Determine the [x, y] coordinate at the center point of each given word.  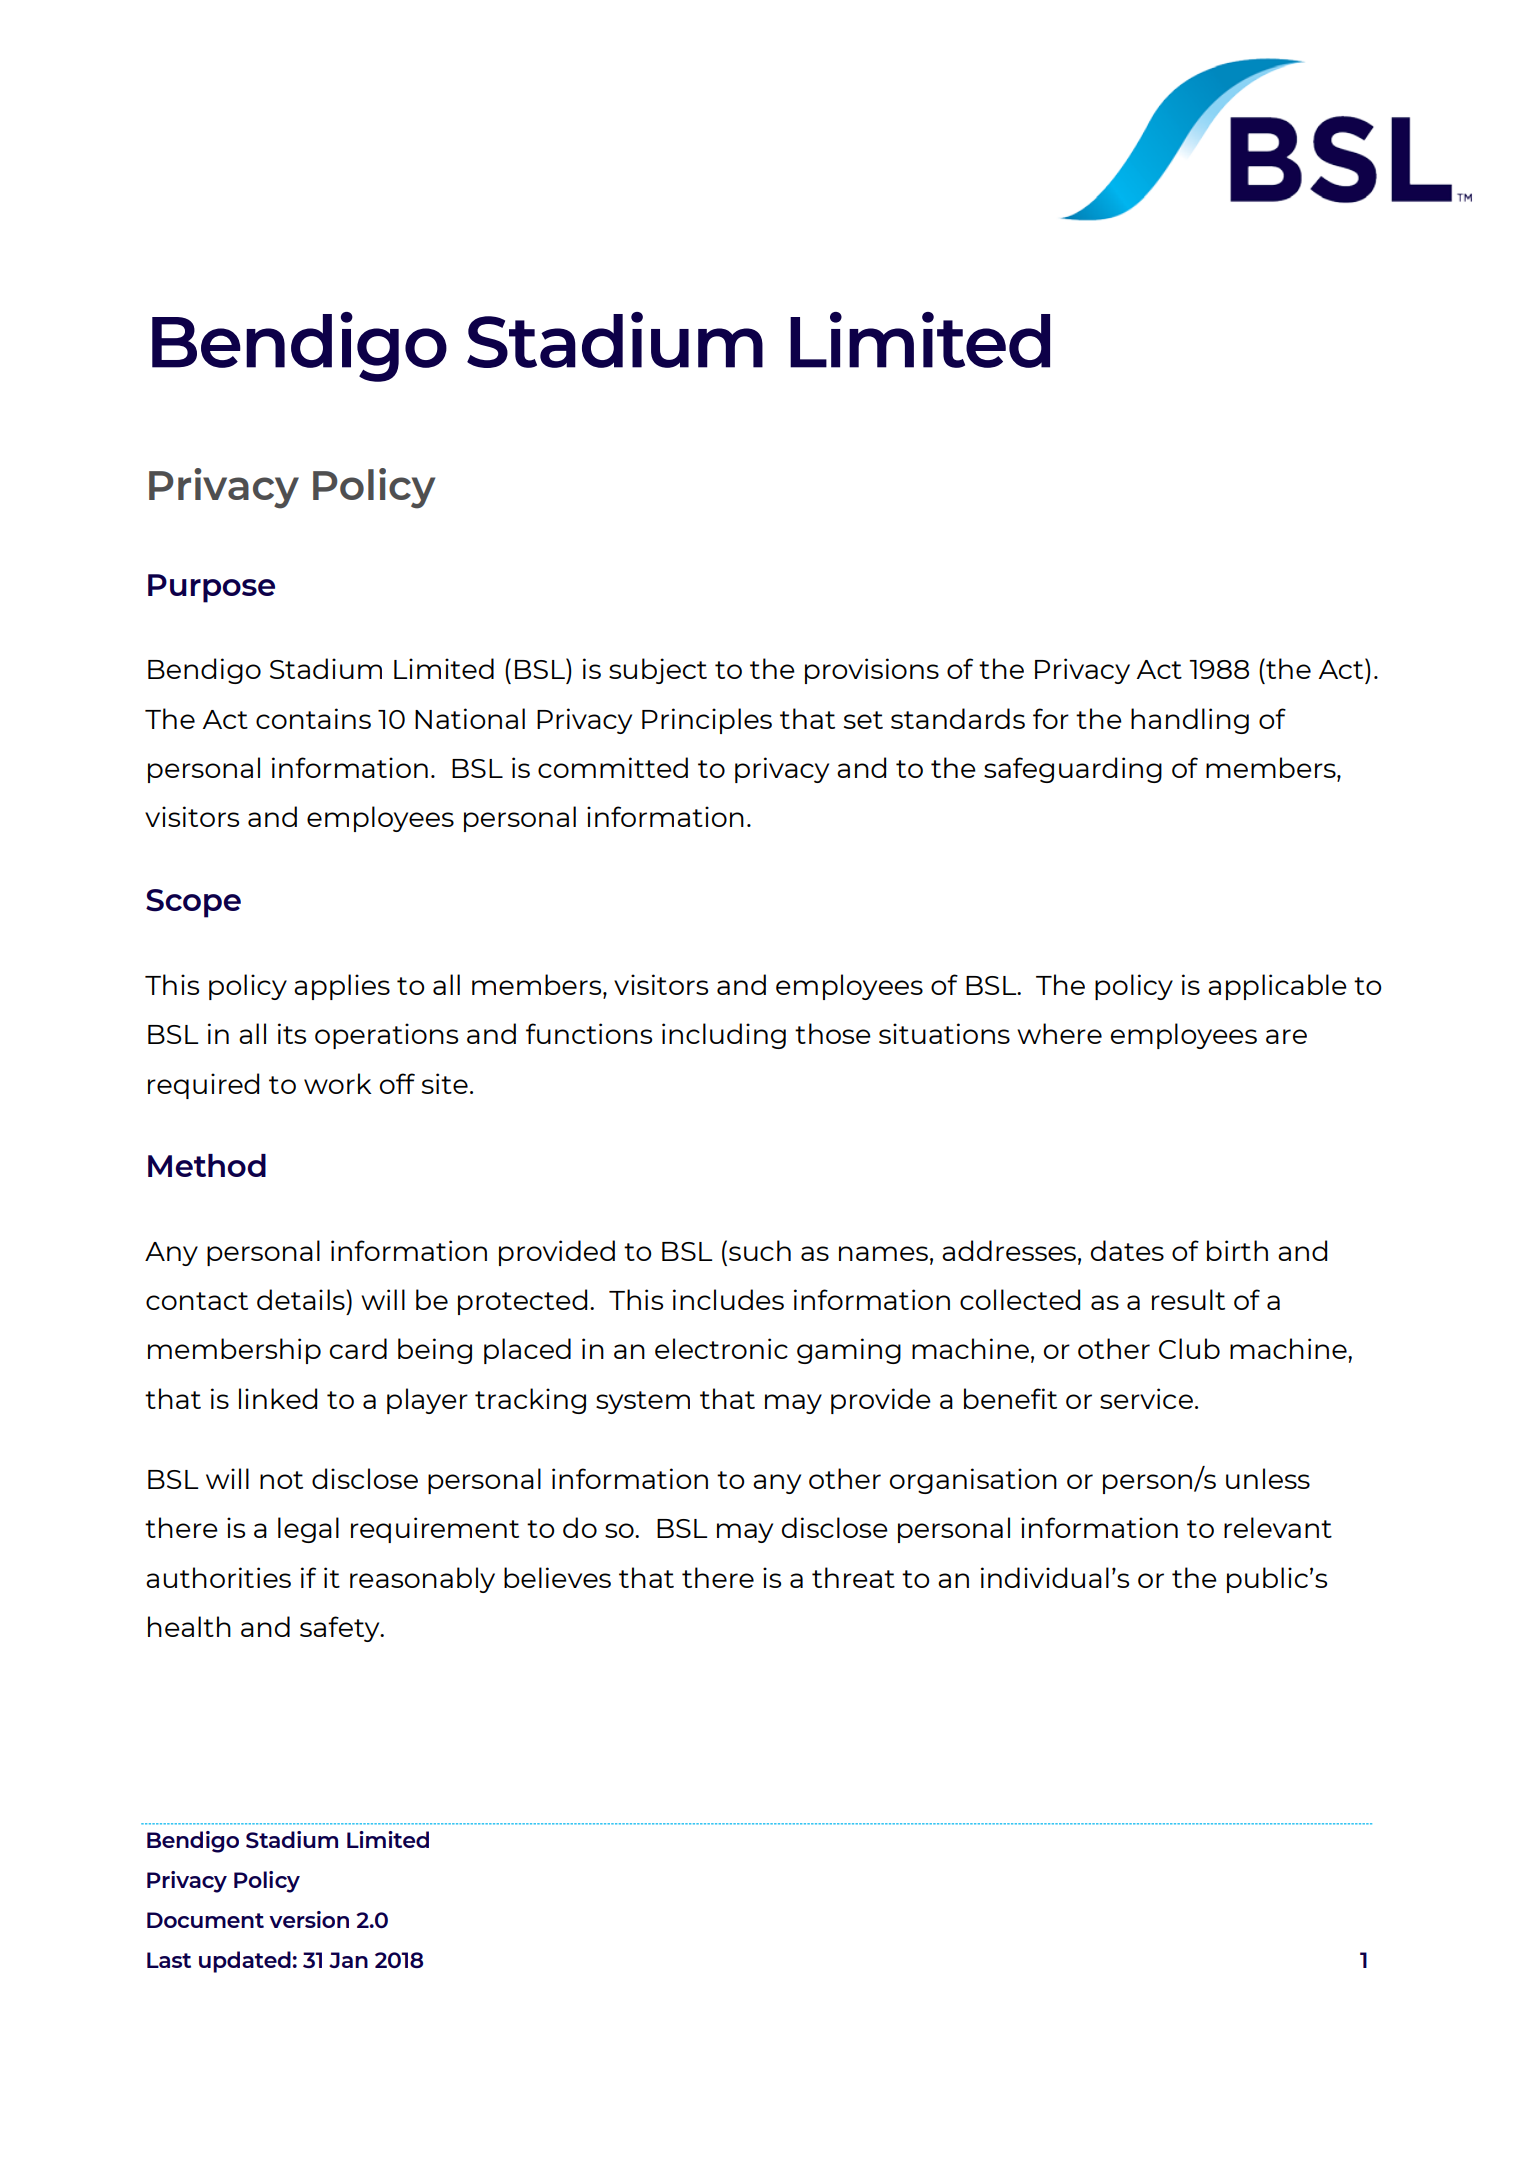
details [302, 1299]
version [309, 1919]
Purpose [211, 588]
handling [1190, 721]
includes [728, 1299]
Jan [348, 1960]
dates [1127, 1250]
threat [853, 1577]
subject [658, 671]
